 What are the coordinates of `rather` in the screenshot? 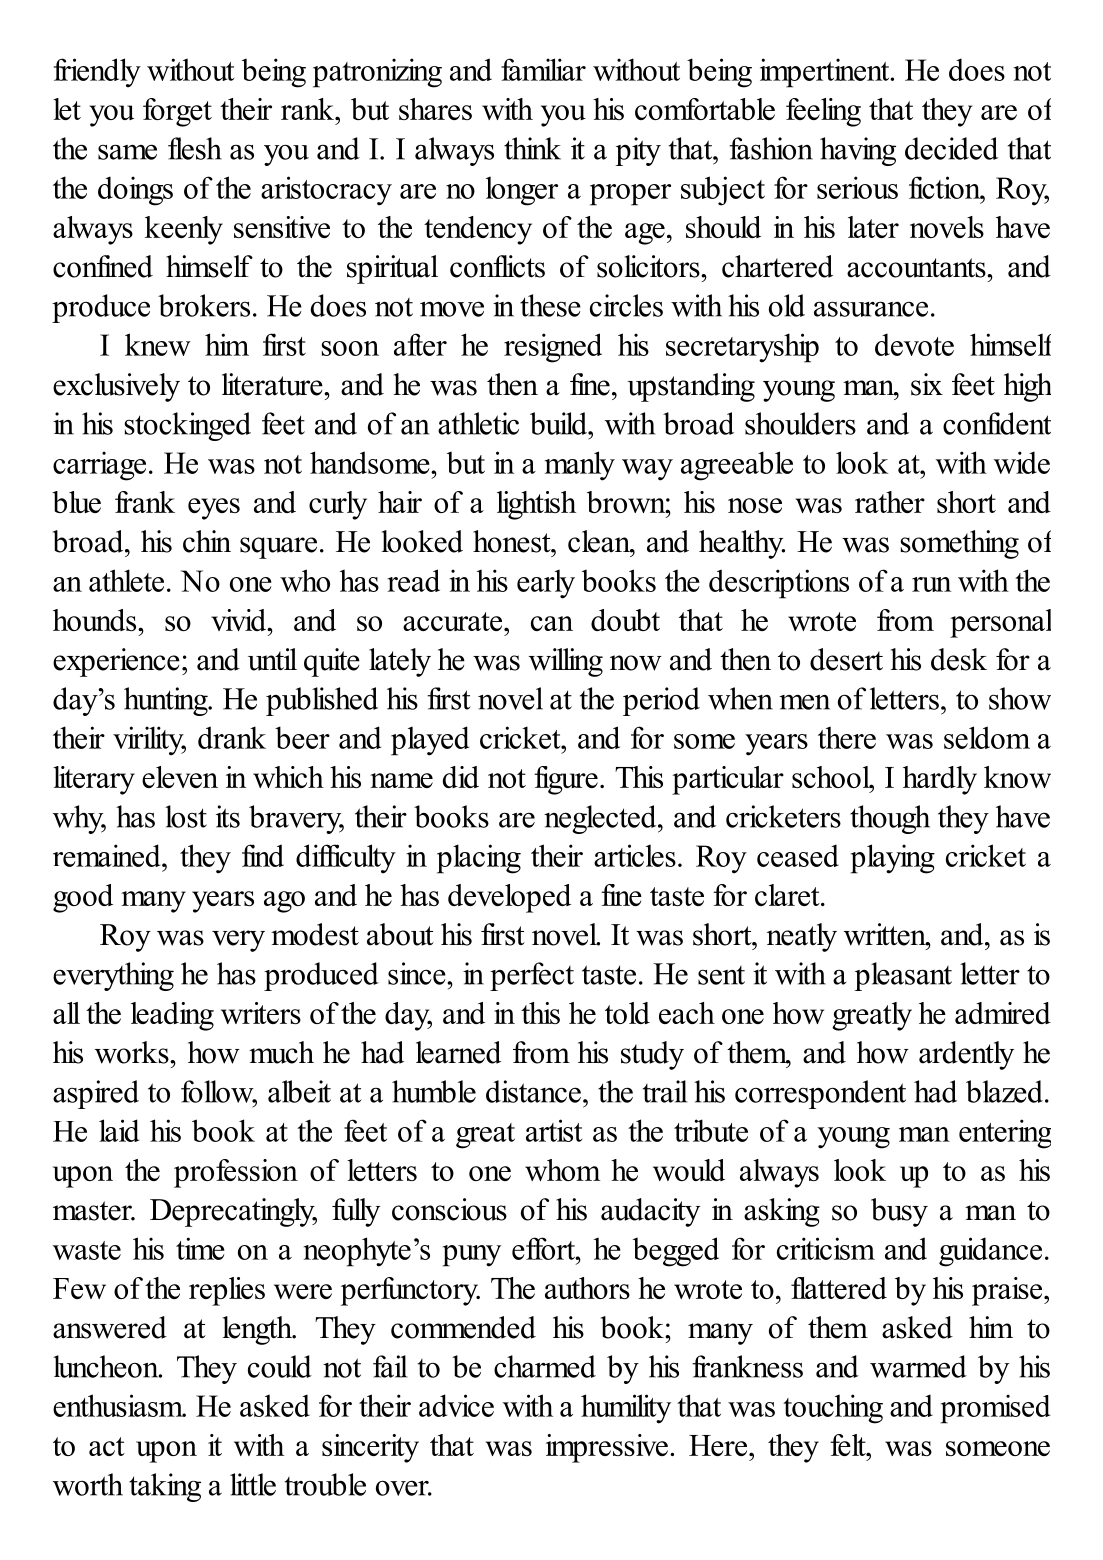 It's located at (890, 502).
